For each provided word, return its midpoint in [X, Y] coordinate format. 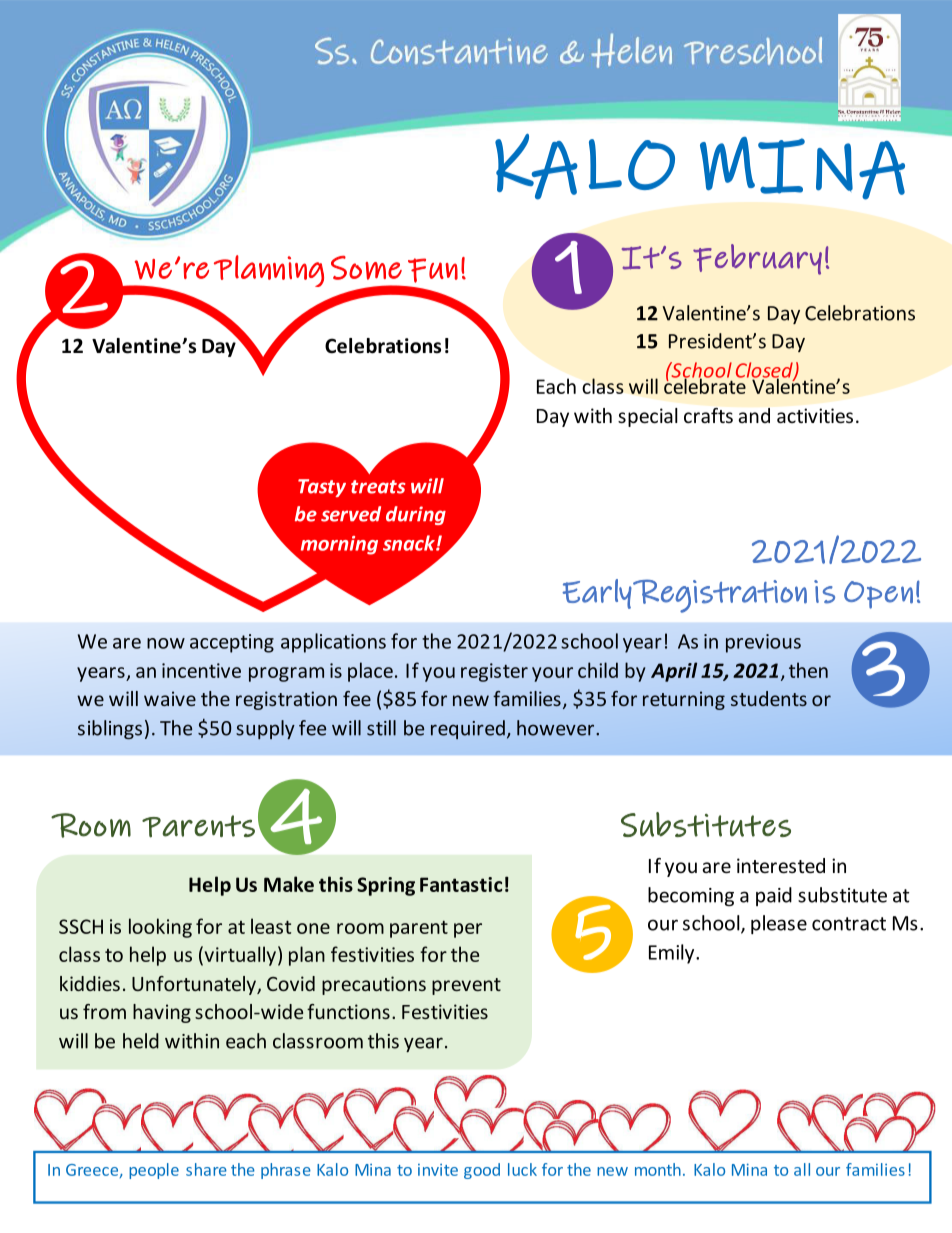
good [482, 1171]
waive [170, 698]
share [206, 1169]
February [757, 259]
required [468, 729]
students [769, 698]
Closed [765, 371]
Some [366, 268]
